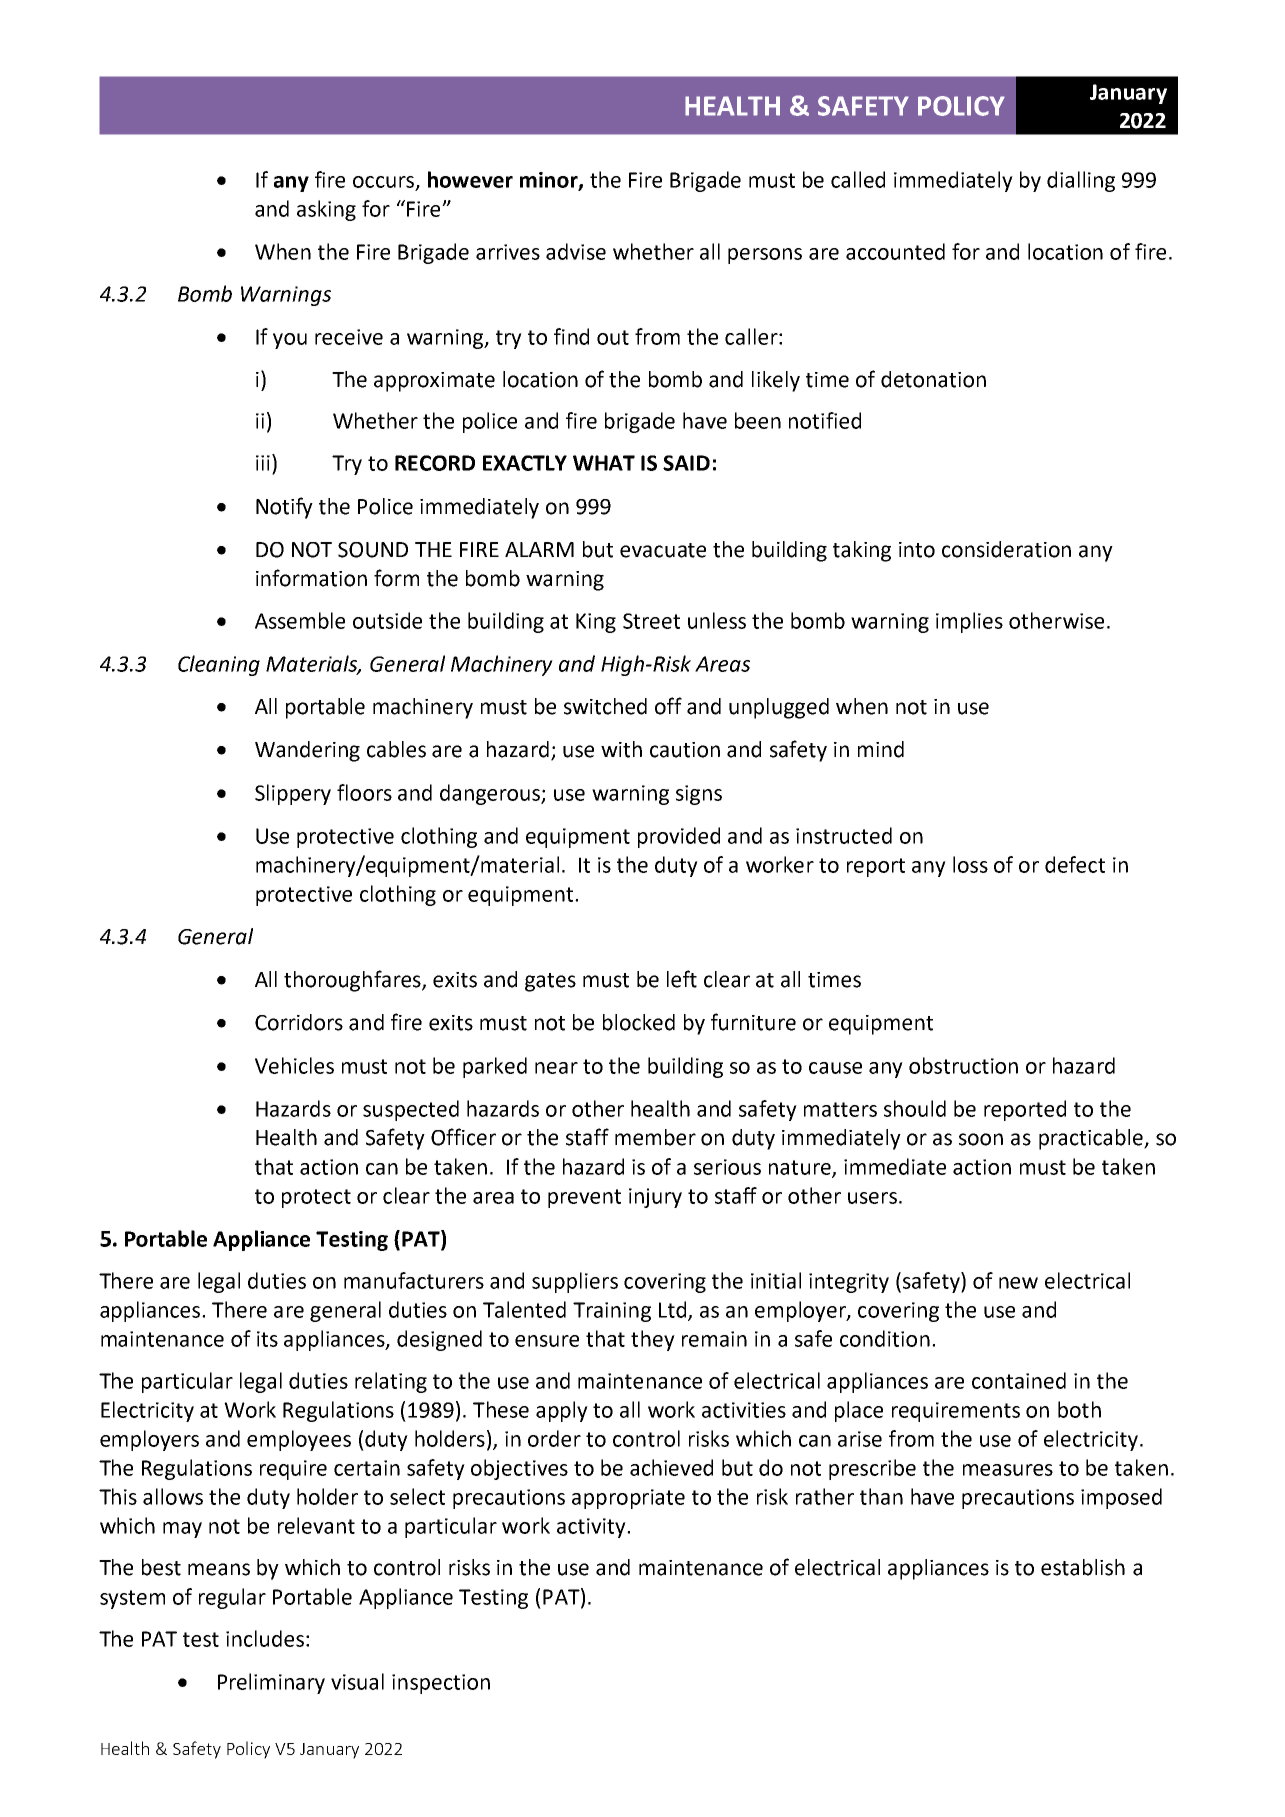 This screenshot has height=1817, width=1285. Describe the element at coordinates (663, 550) in the screenshot. I see `evacuate` at that location.
